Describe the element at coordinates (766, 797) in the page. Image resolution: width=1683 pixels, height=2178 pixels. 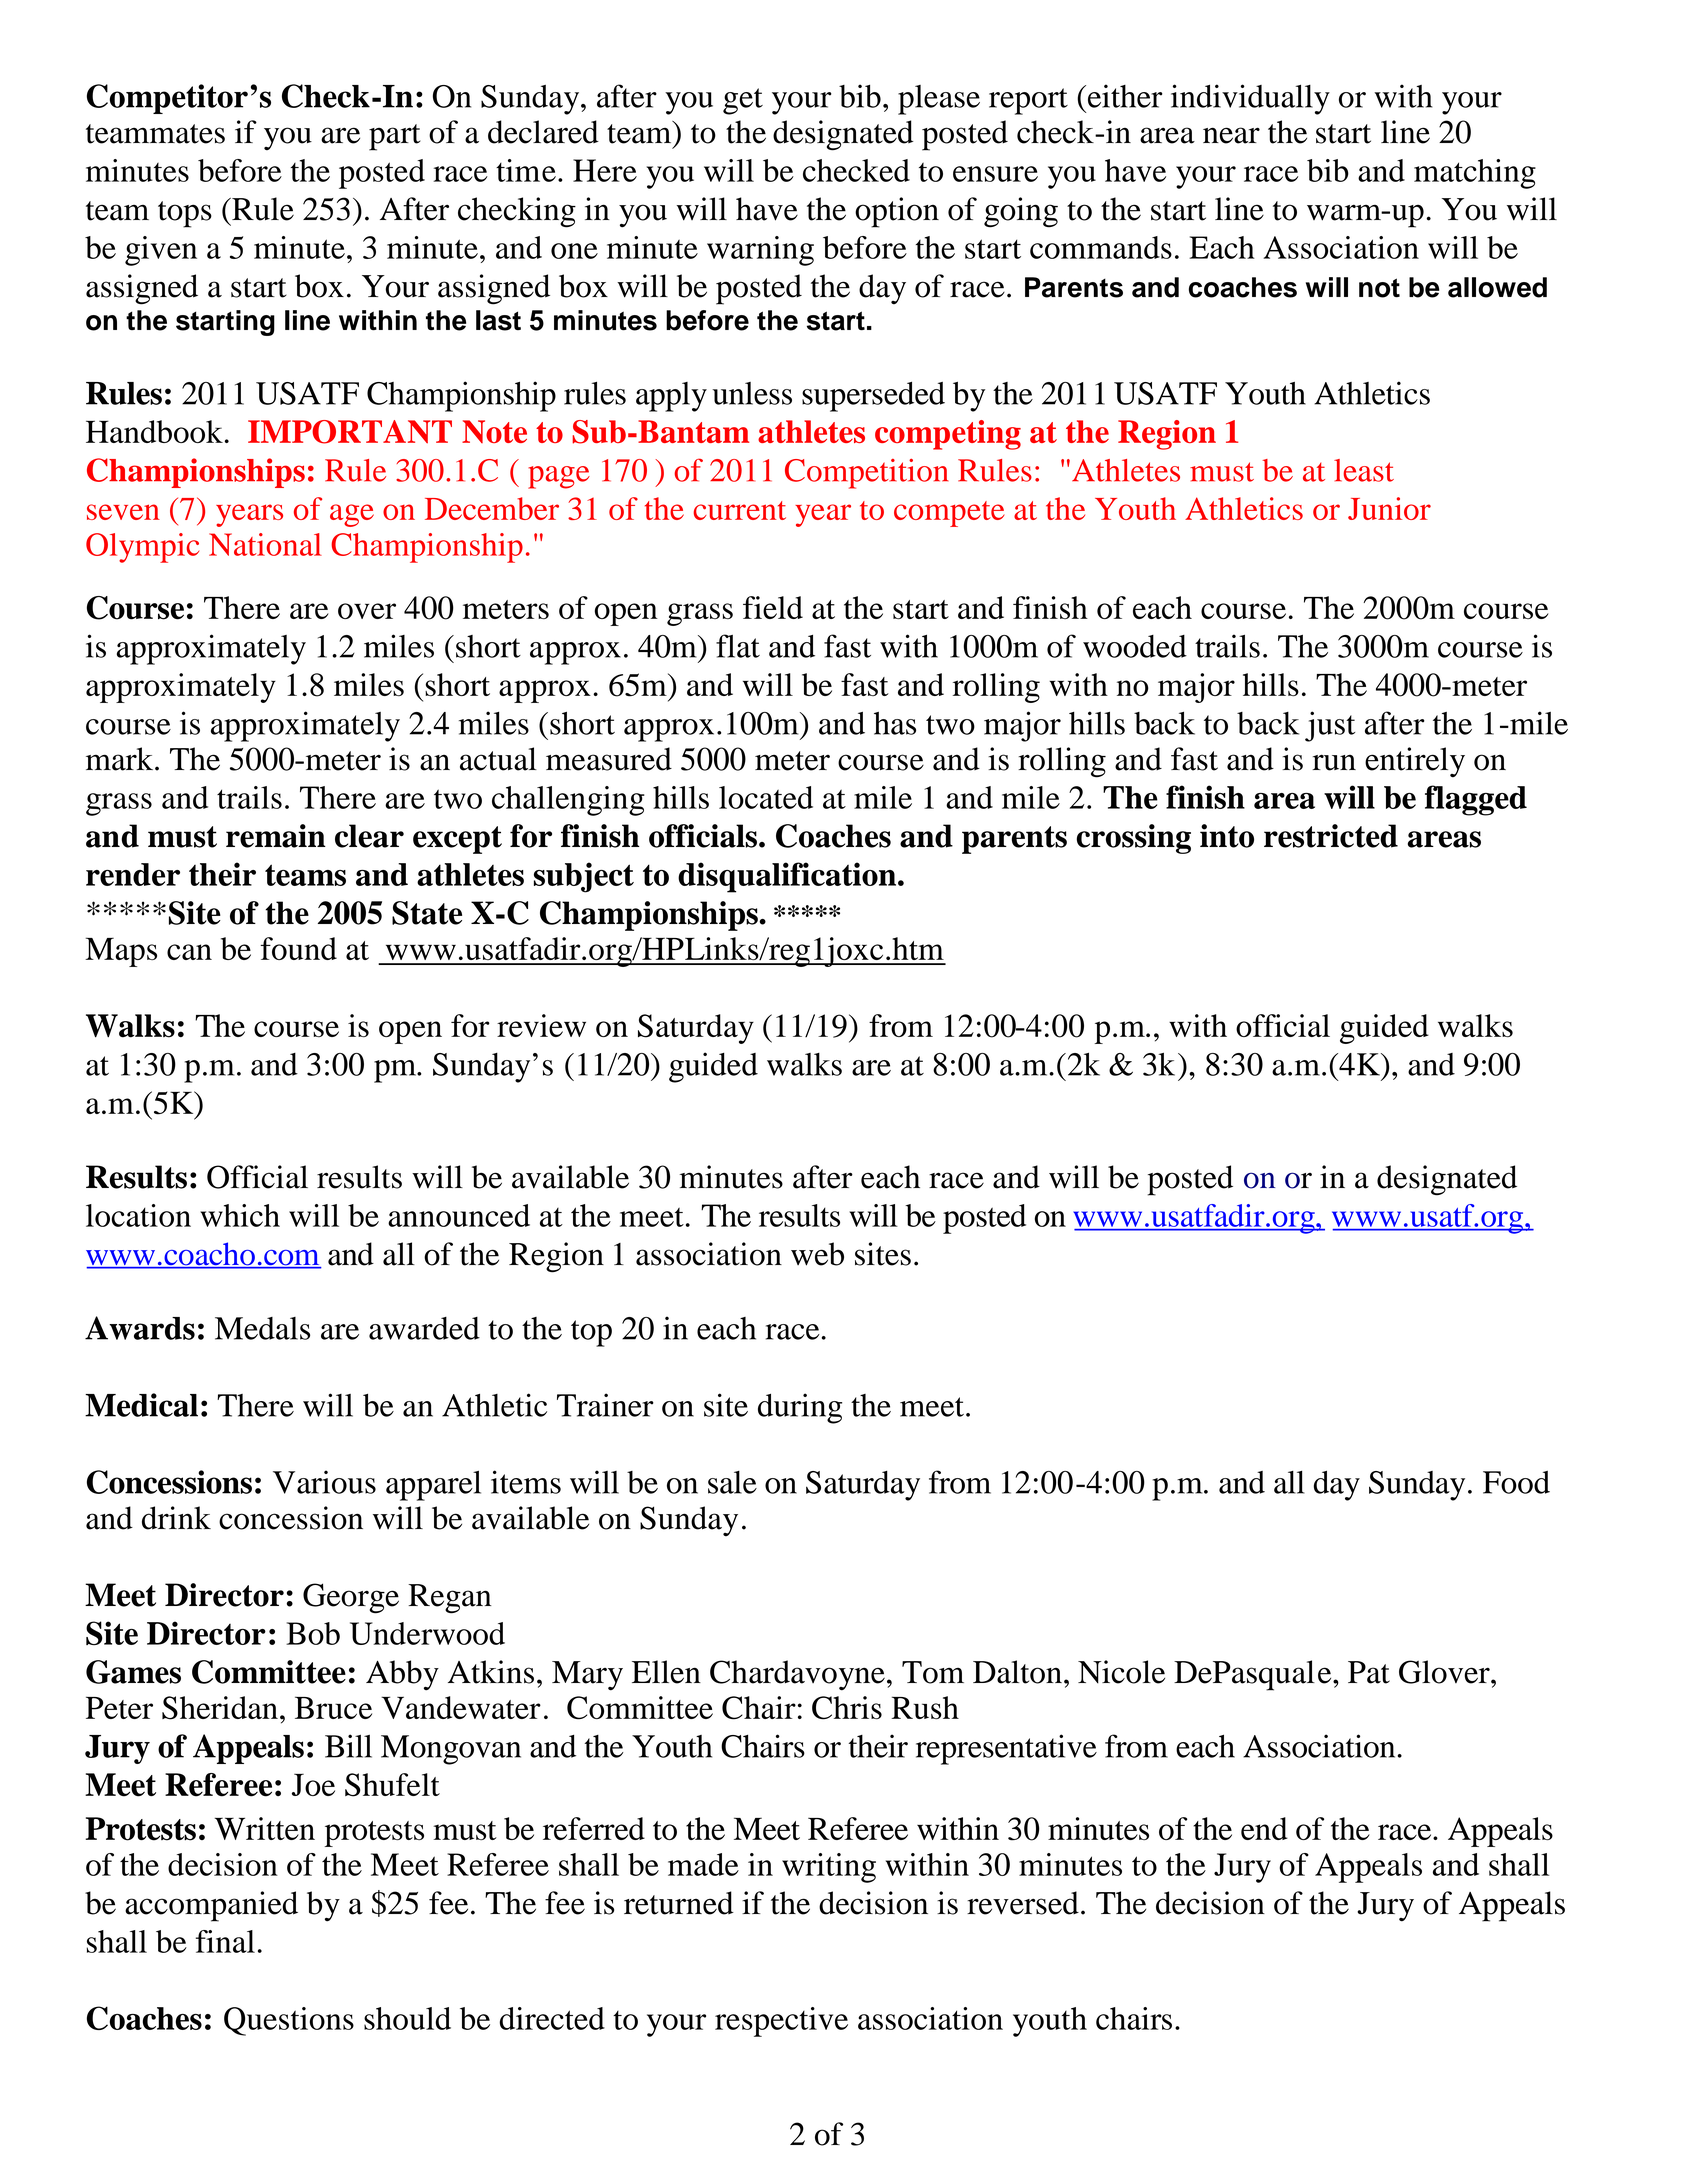
I see `located` at that location.
